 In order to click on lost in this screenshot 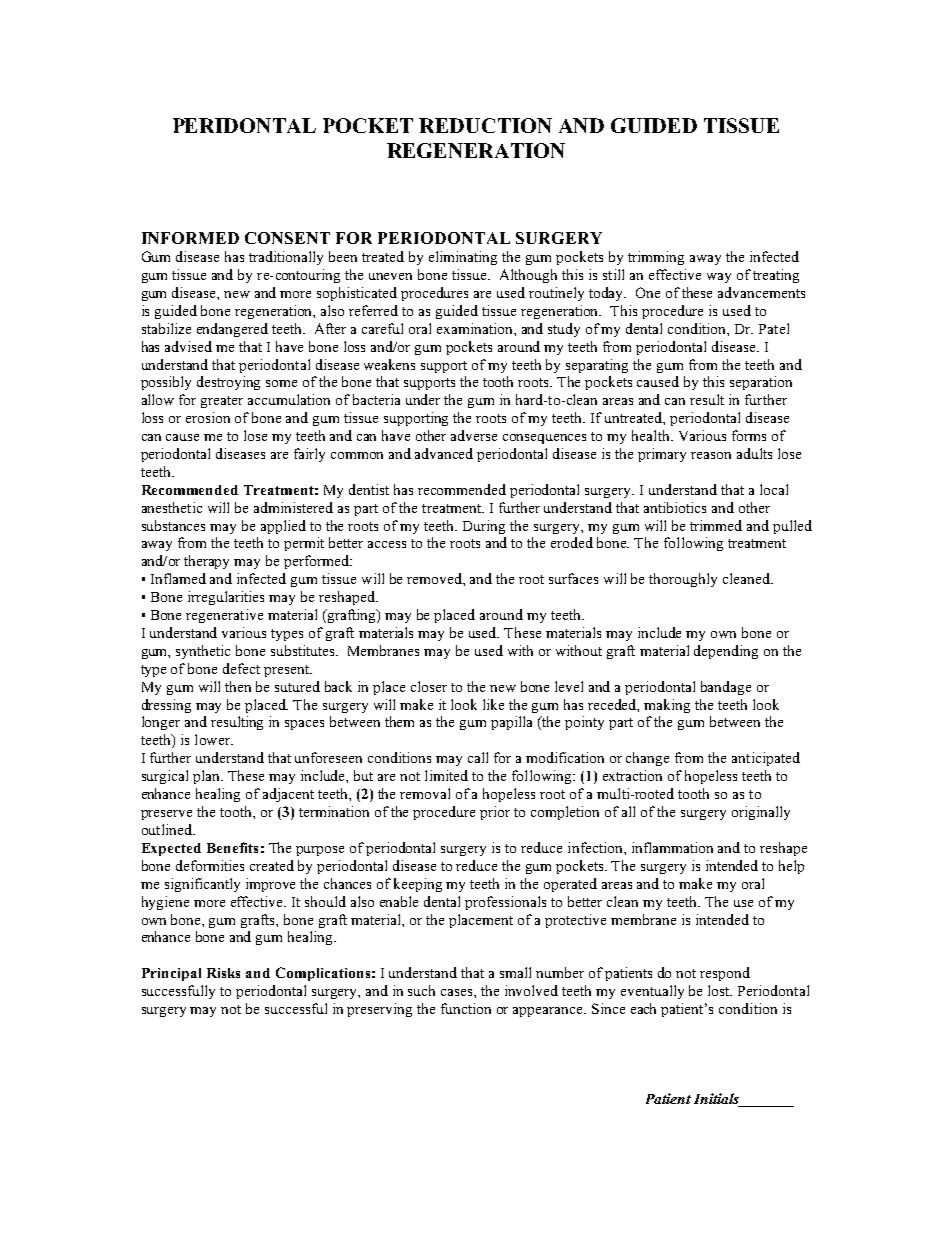, I will do `click(720, 990)`.
